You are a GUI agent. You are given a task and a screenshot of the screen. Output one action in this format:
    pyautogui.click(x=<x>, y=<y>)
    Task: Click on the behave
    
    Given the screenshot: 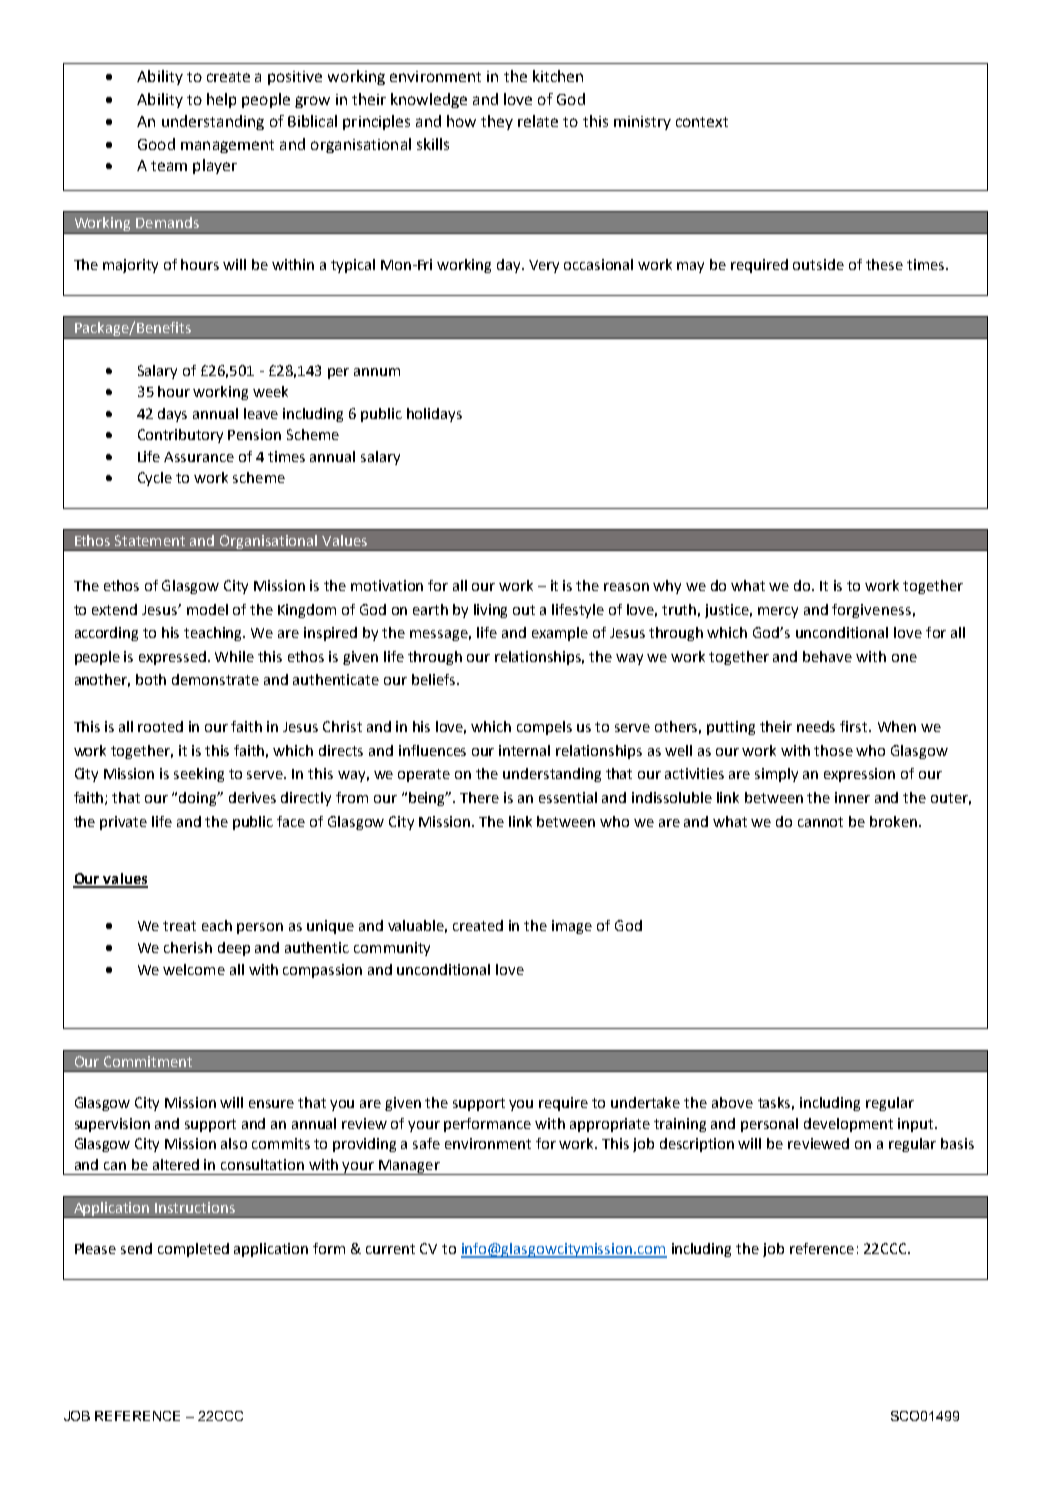 What is the action you would take?
    pyautogui.click(x=827, y=656)
